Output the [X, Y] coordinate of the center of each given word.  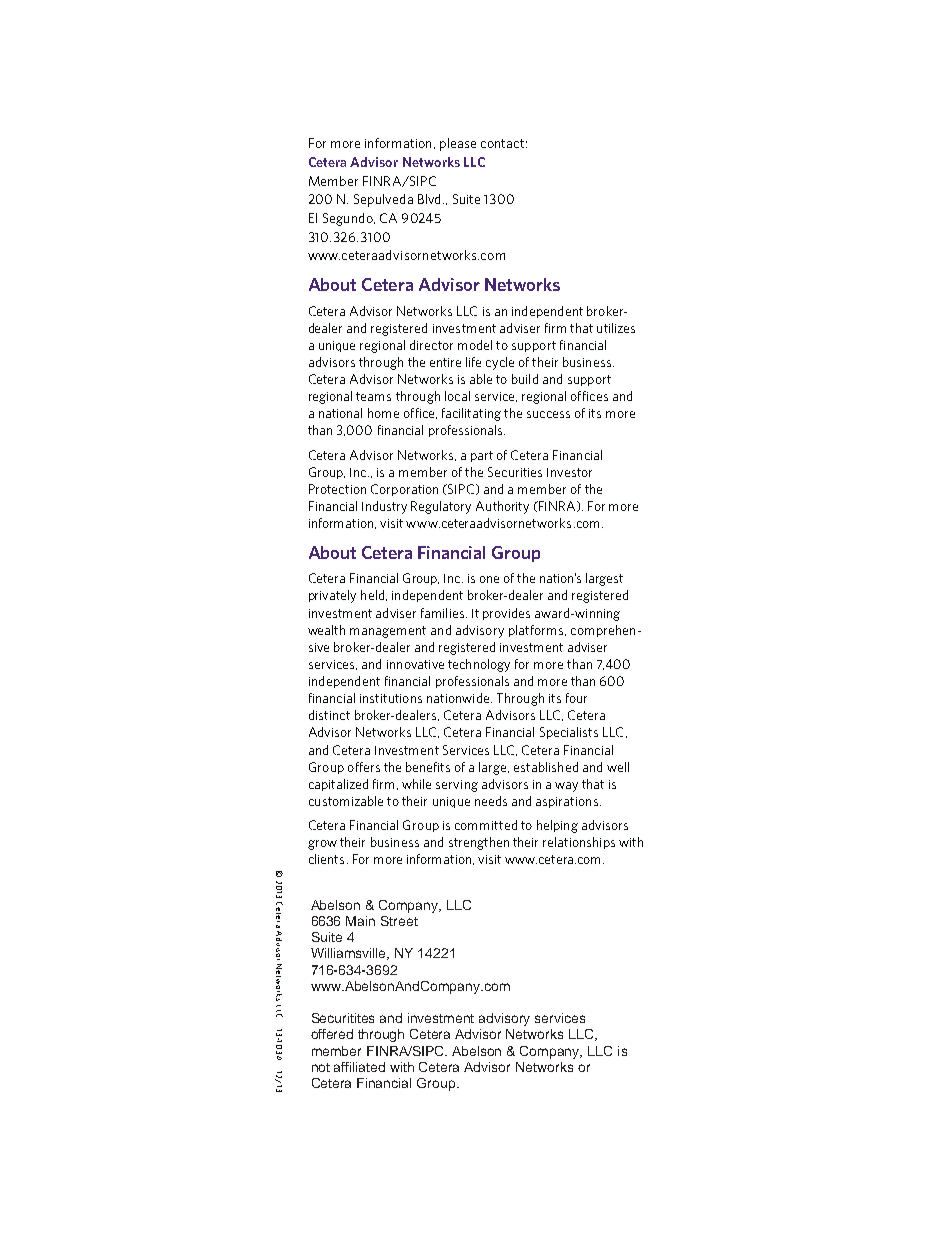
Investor [569, 472]
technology [479, 665]
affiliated [359, 1067]
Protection [337, 489]
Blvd [429, 199]
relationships [579, 843]
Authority [502, 507]
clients [326, 859]
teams [373, 396]
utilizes [616, 328]
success [548, 414]
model [475, 345]
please [458, 144]
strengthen [479, 843]
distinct [329, 715]
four [576, 698]
